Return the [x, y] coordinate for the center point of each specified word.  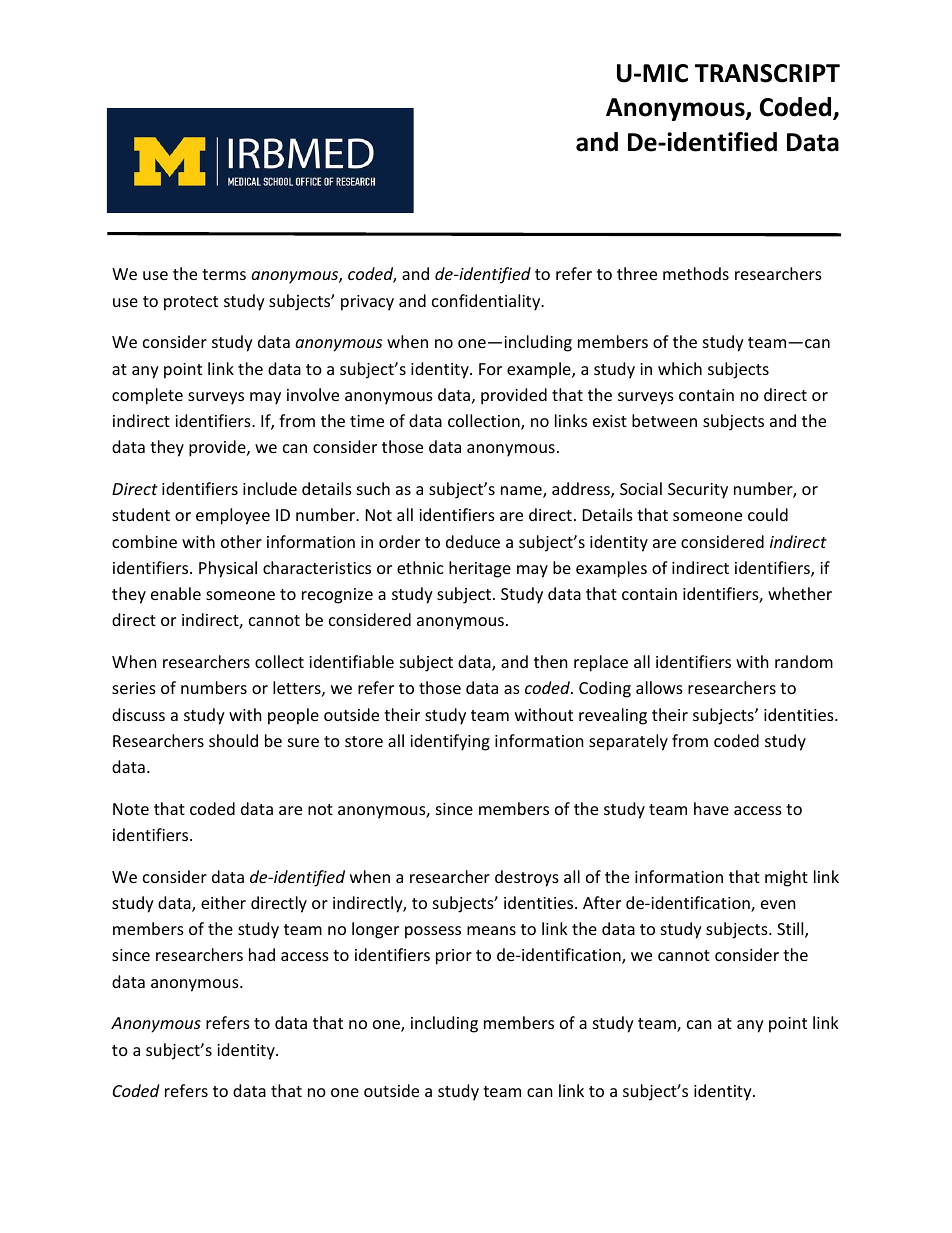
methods [696, 273]
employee [233, 516]
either [223, 902]
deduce [473, 541]
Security [698, 491]
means [491, 930]
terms [224, 274]
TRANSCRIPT [767, 73]
